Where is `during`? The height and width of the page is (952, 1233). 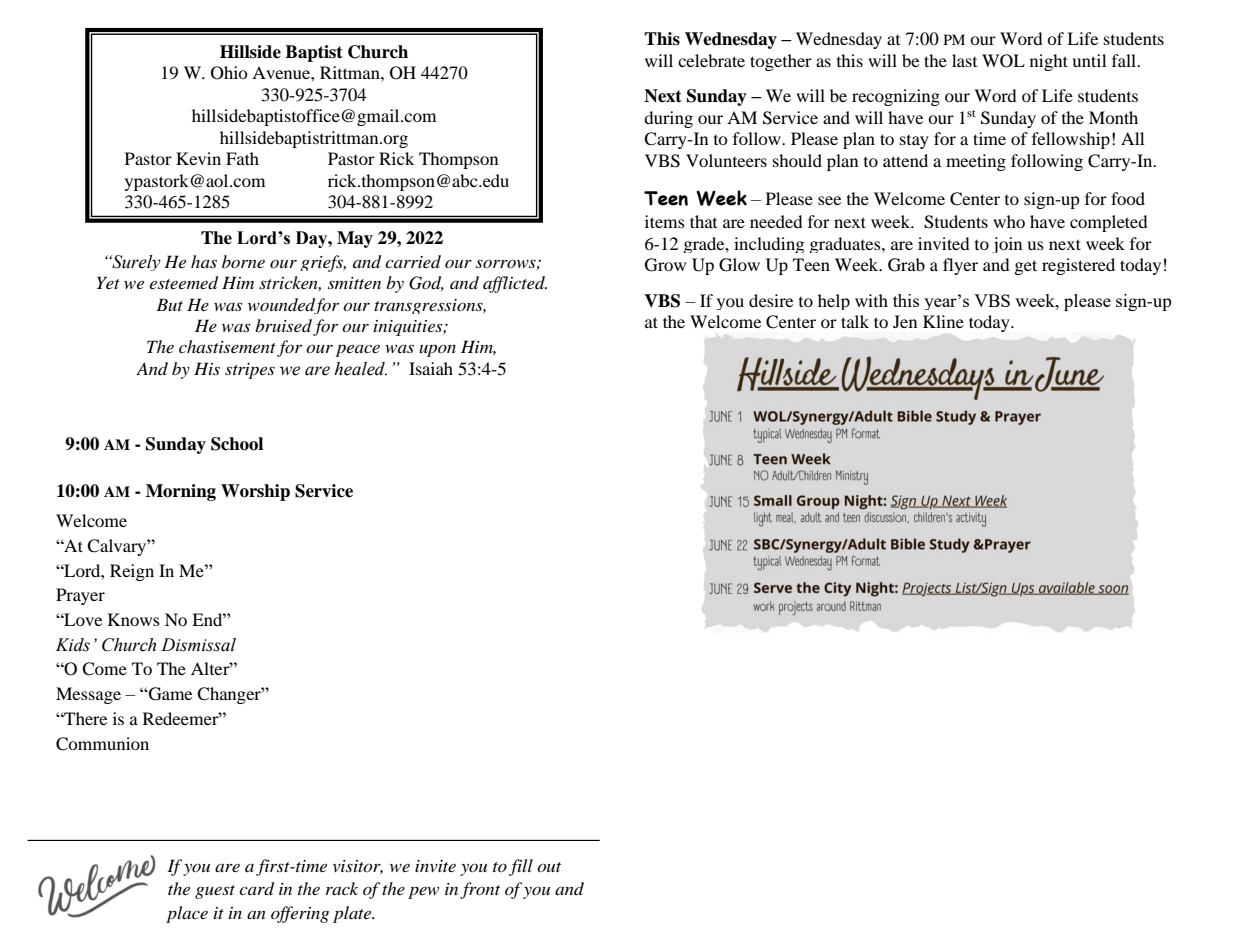
during is located at coordinates (668, 119).
